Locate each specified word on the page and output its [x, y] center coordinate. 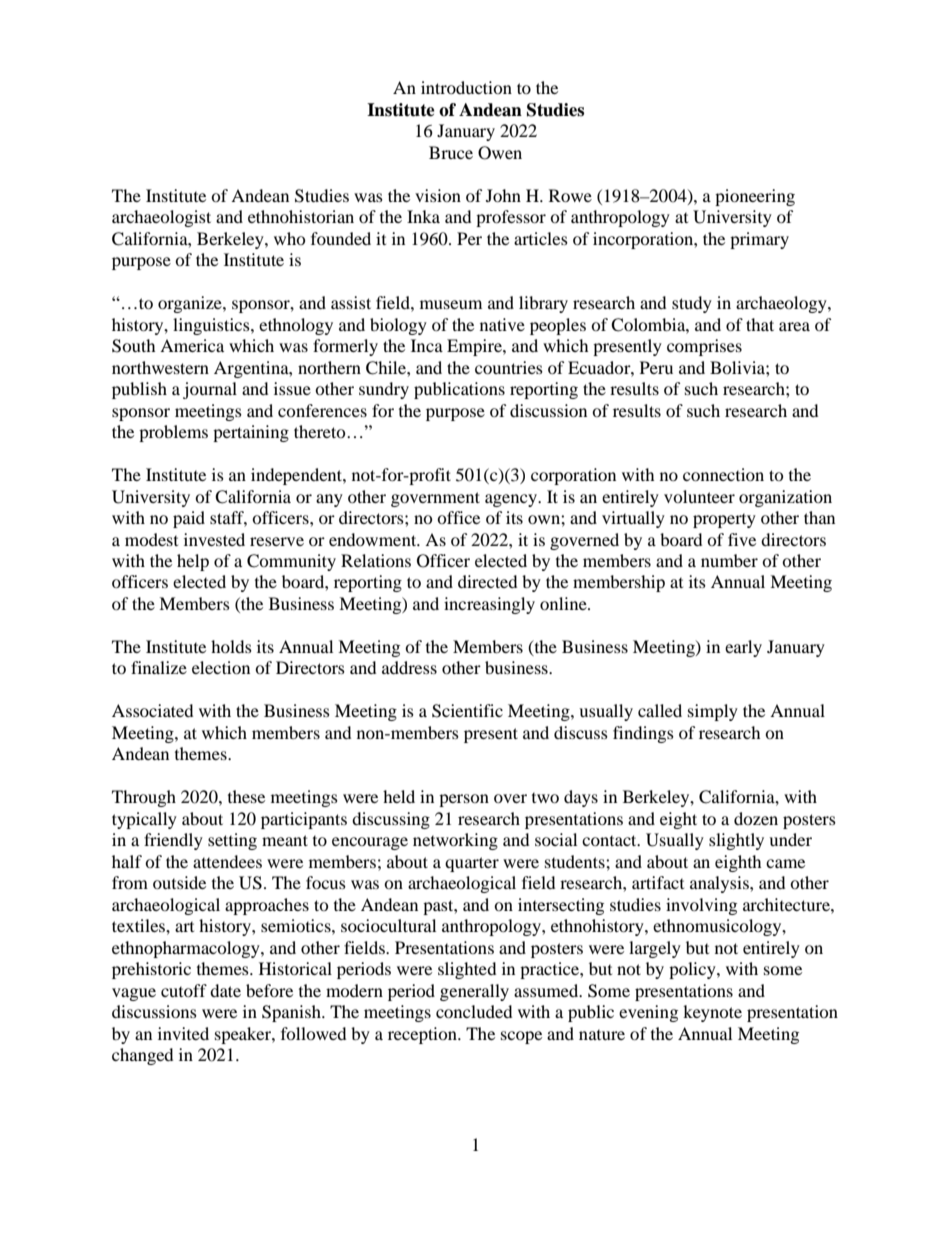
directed [487, 581]
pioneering [755, 197]
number [729, 560]
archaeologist [161, 218]
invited [183, 1033]
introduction [466, 87]
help [193, 562]
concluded [474, 1011]
